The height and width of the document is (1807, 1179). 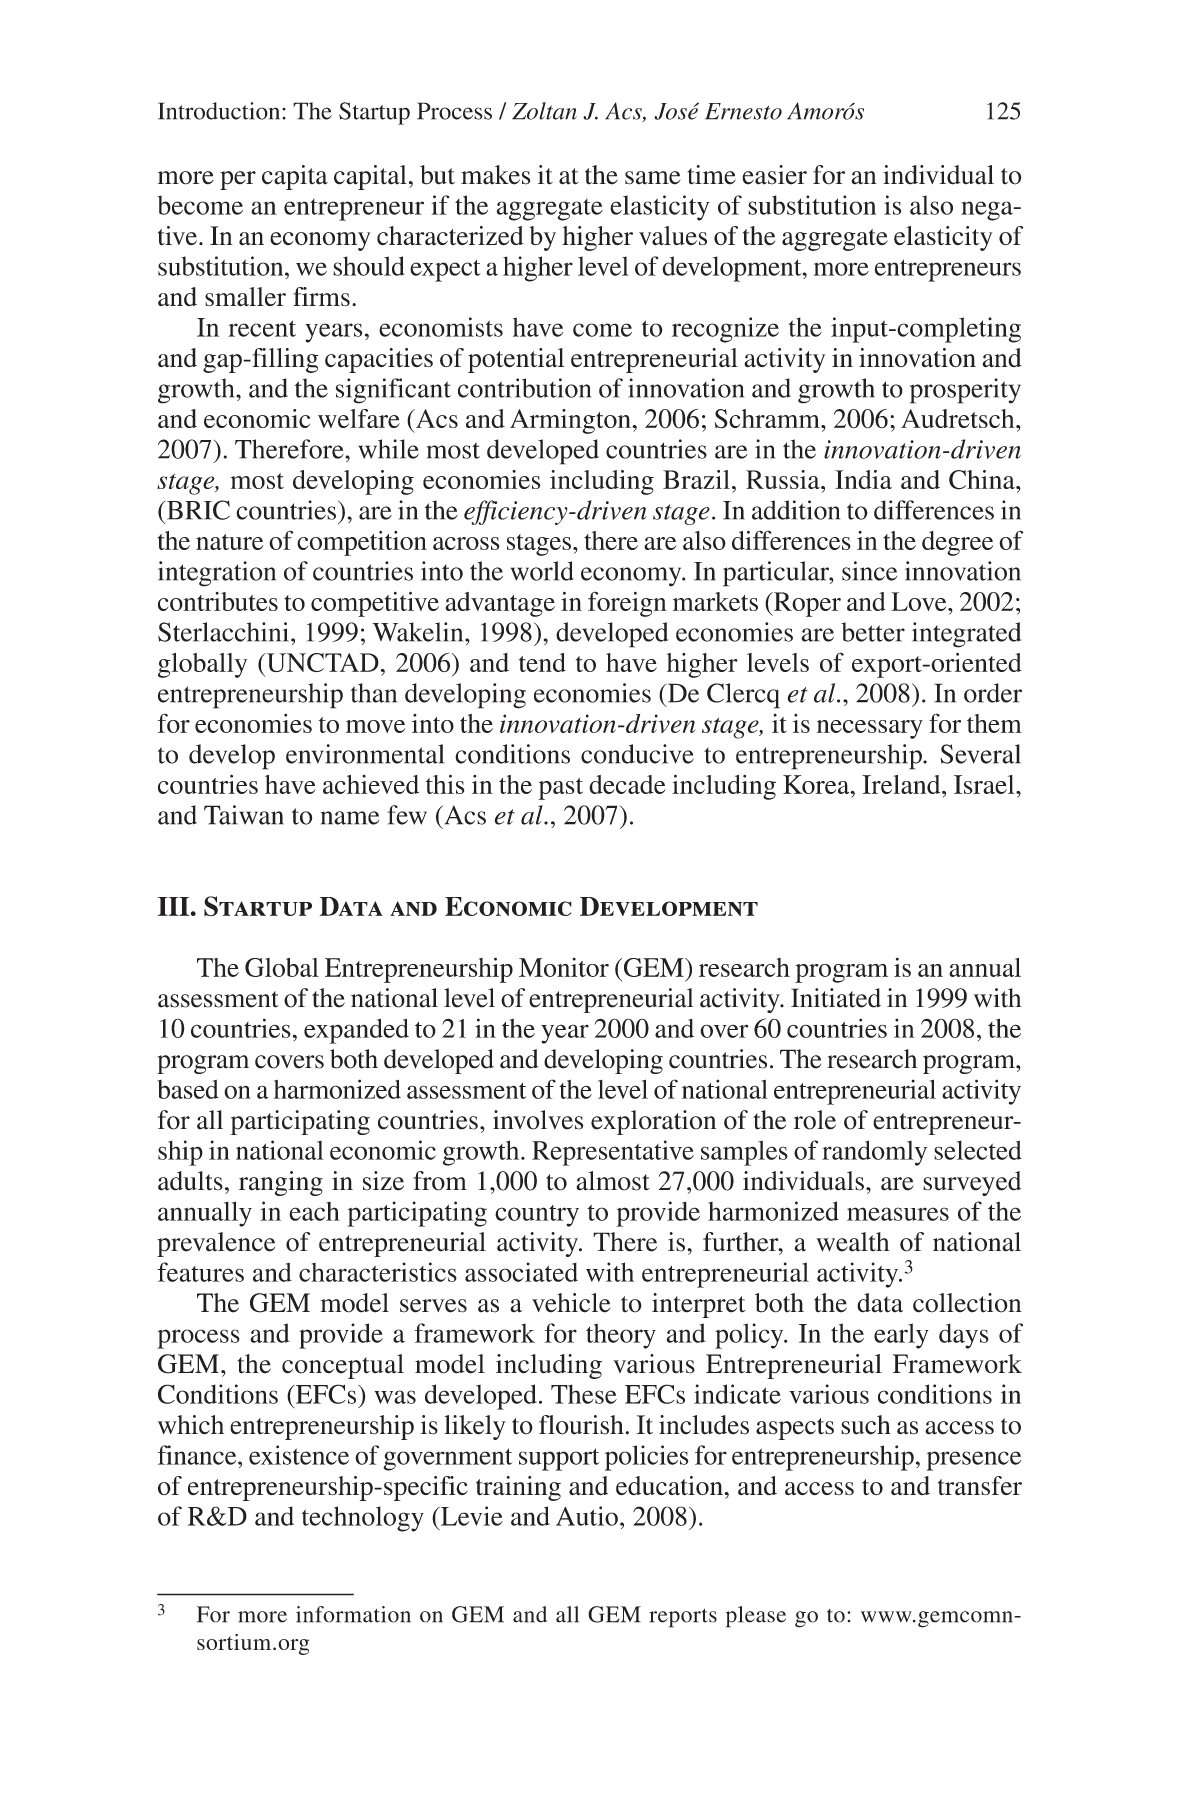 What do you see at coordinates (217, 574) in the document?
I see `integration` at bounding box center [217, 574].
